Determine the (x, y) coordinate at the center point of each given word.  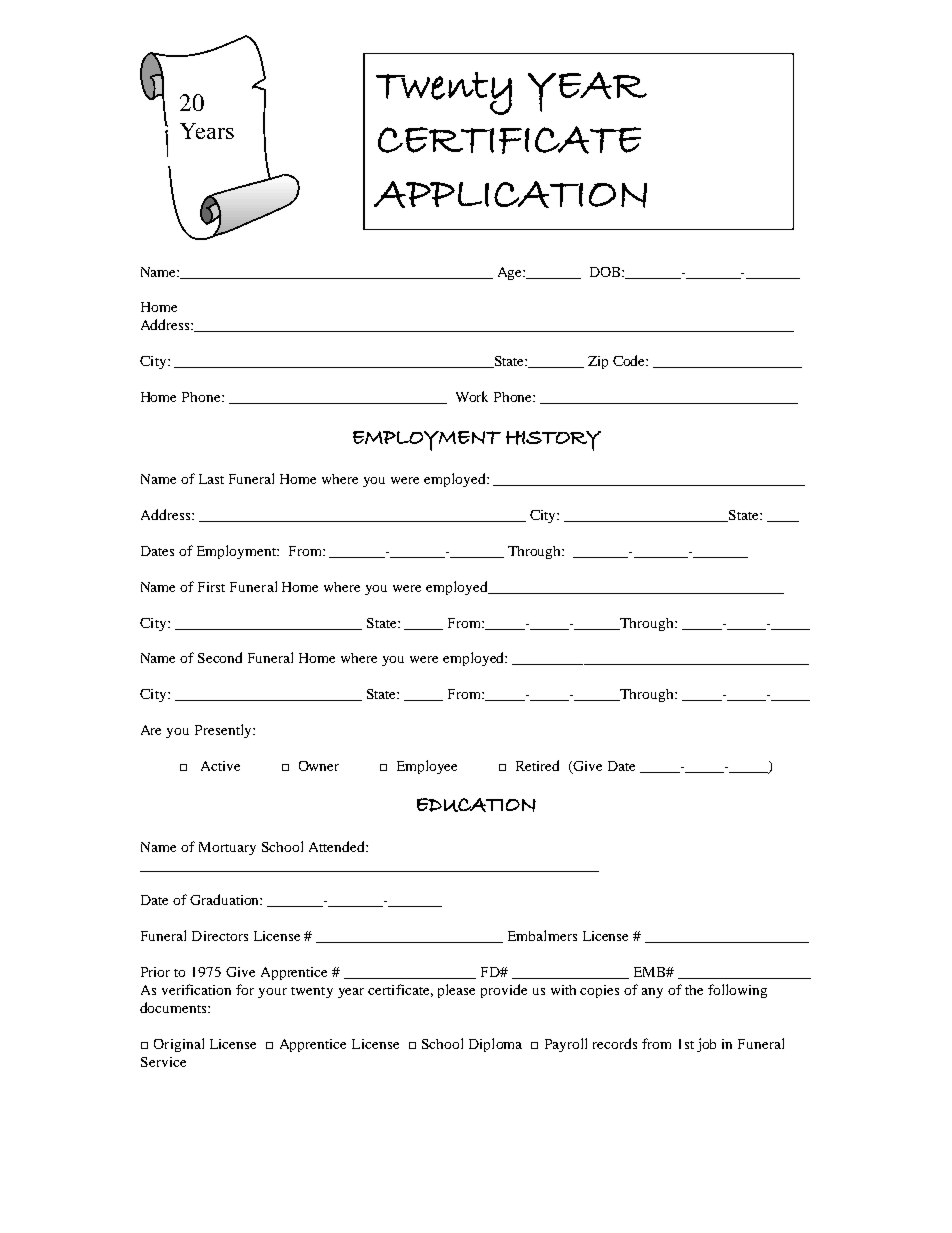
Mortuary (227, 848)
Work (472, 396)
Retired (537, 765)
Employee (427, 767)
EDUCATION (476, 805)
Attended (338, 846)
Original (179, 1045)
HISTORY (553, 441)
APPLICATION (510, 194)
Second (220, 657)
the (694, 990)
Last (211, 479)
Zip (598, 362)
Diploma (495, 1045)
